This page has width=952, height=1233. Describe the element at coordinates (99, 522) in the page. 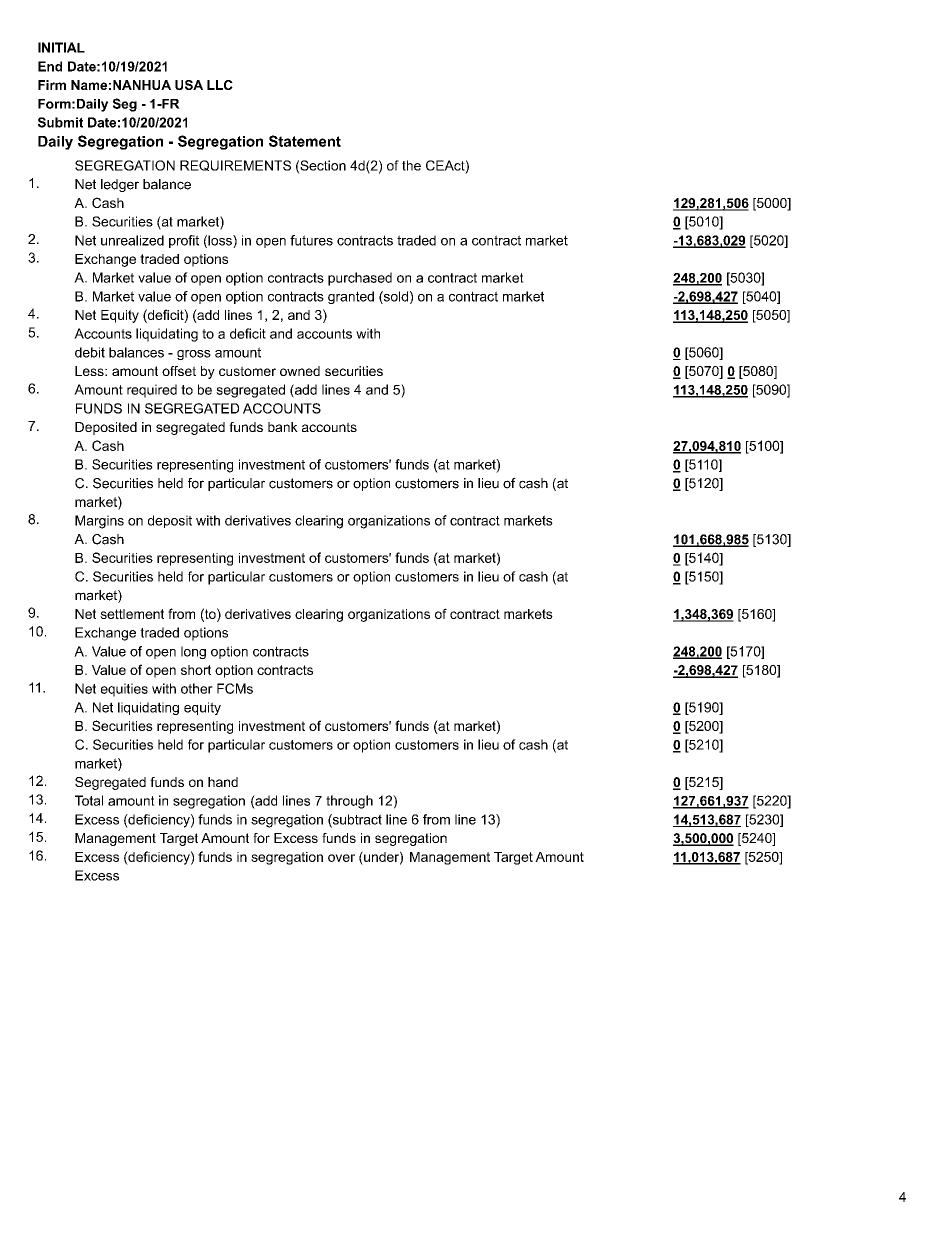

I see `Margins` at that location.
